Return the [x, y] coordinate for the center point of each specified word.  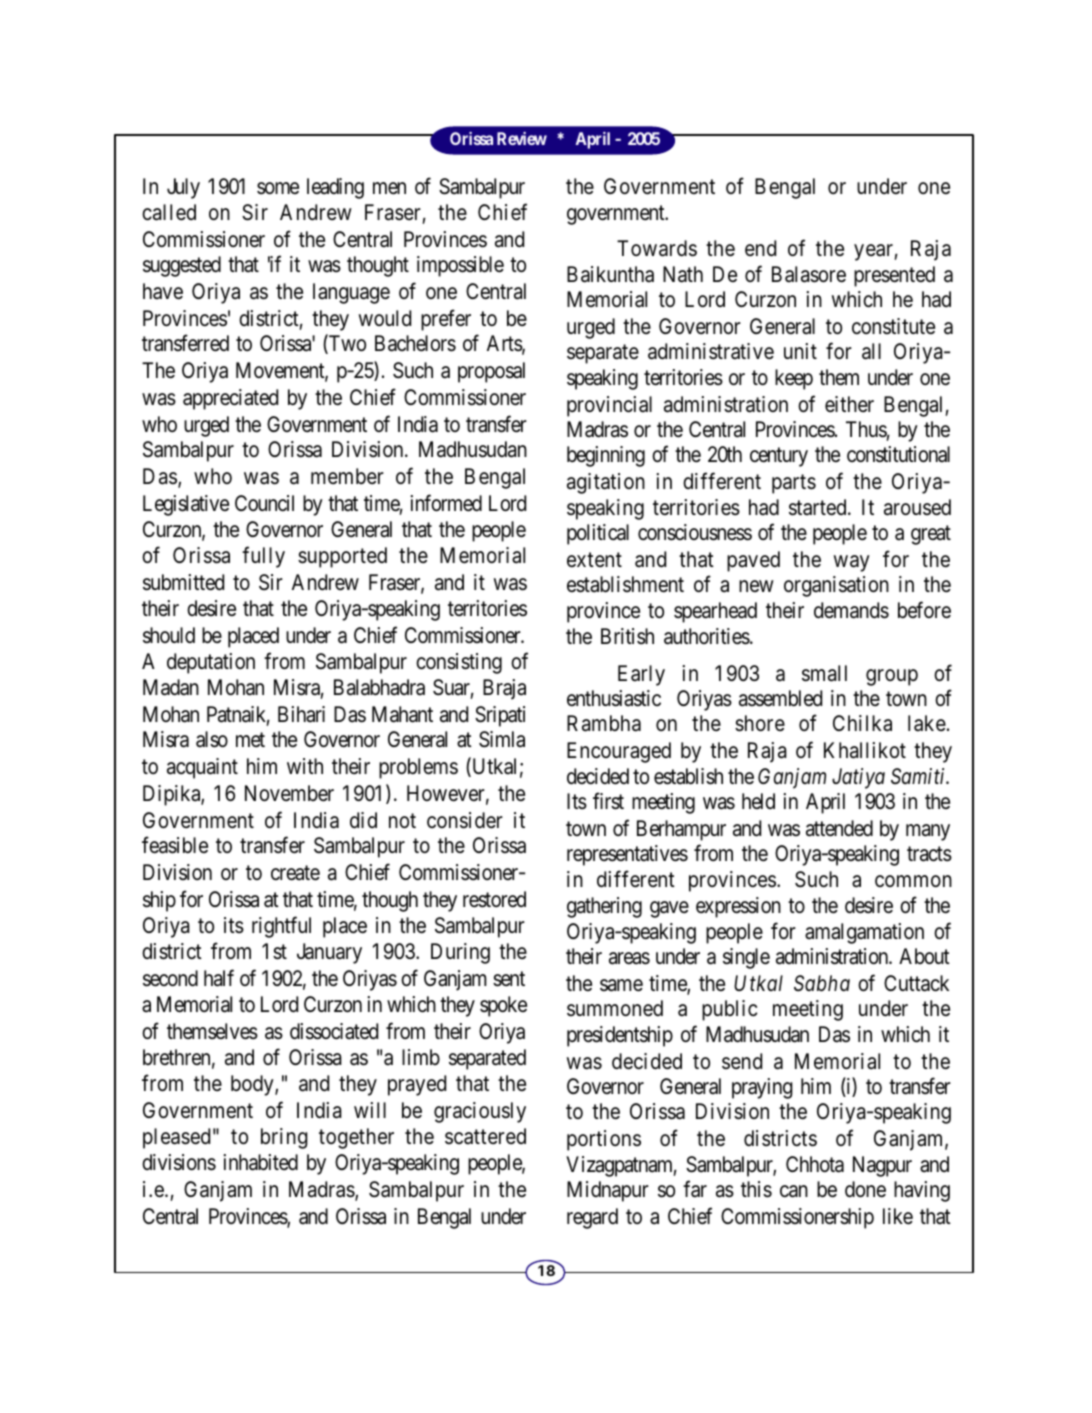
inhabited [260, 1162]
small [824, 673]
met [250, 740]
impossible [460, 266]
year [874, 253]
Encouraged [619, 752]
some [278, 188]
